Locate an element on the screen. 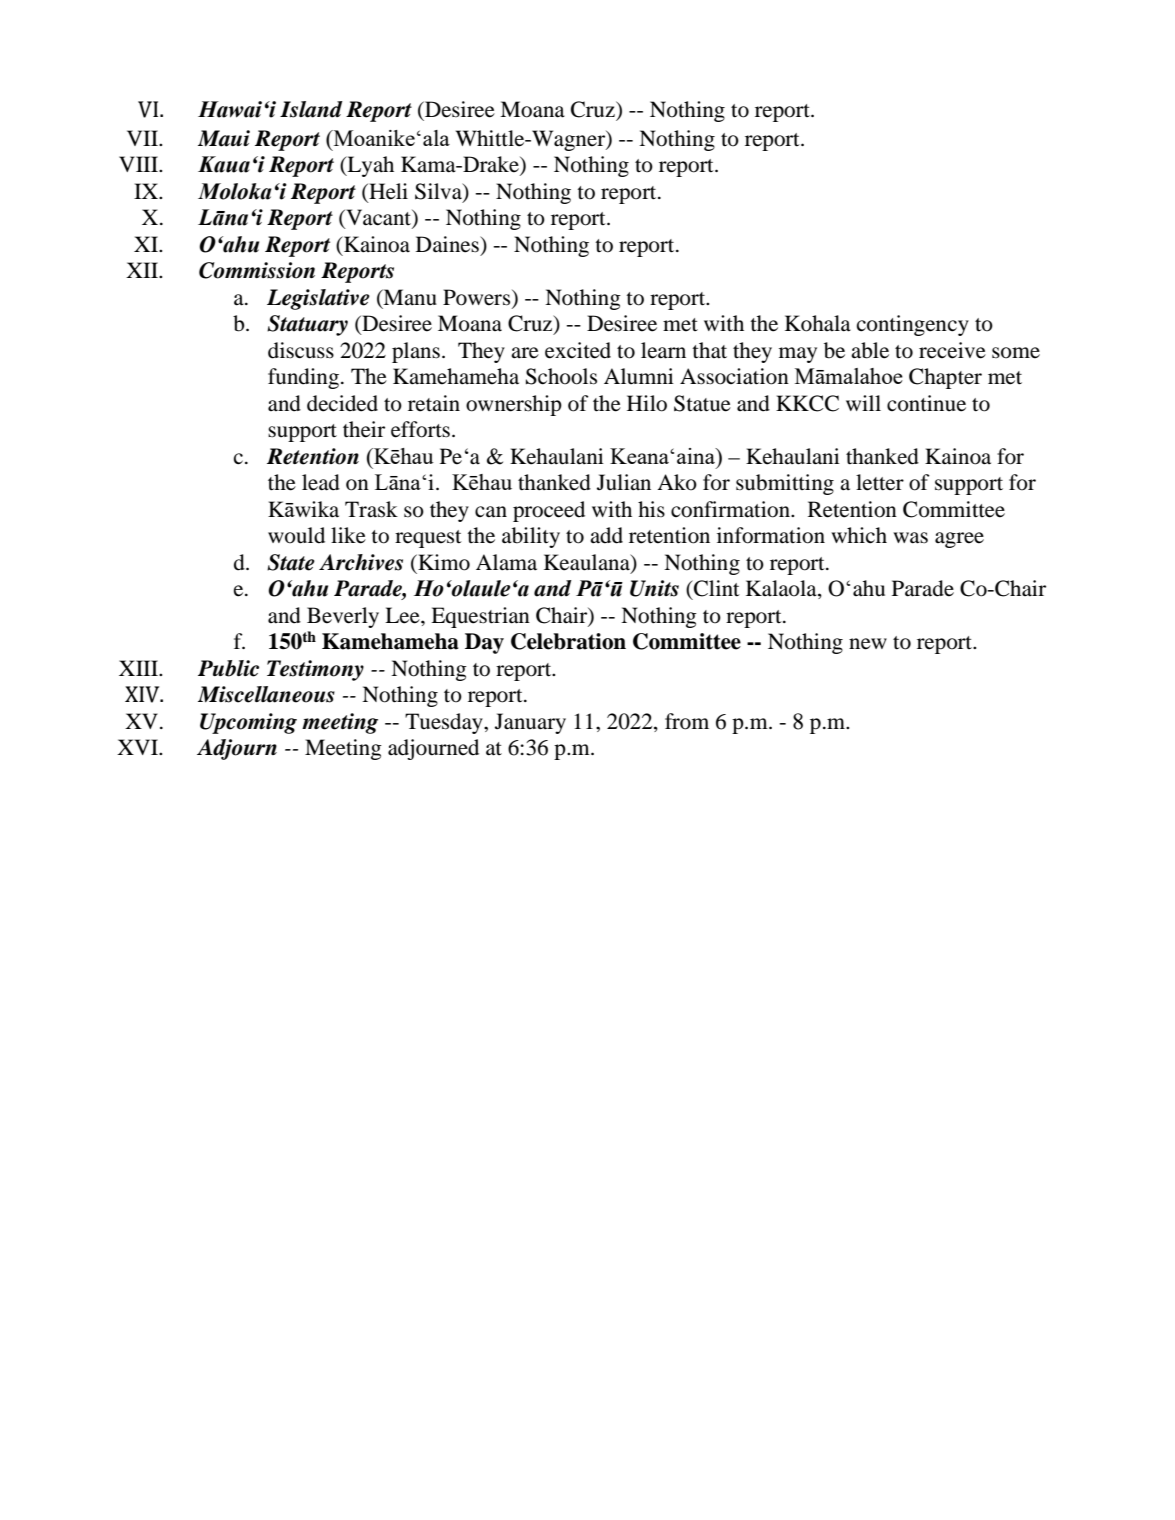 This screenshot has width=1175, height=1520. decided is located at coordinates (342, 403).
